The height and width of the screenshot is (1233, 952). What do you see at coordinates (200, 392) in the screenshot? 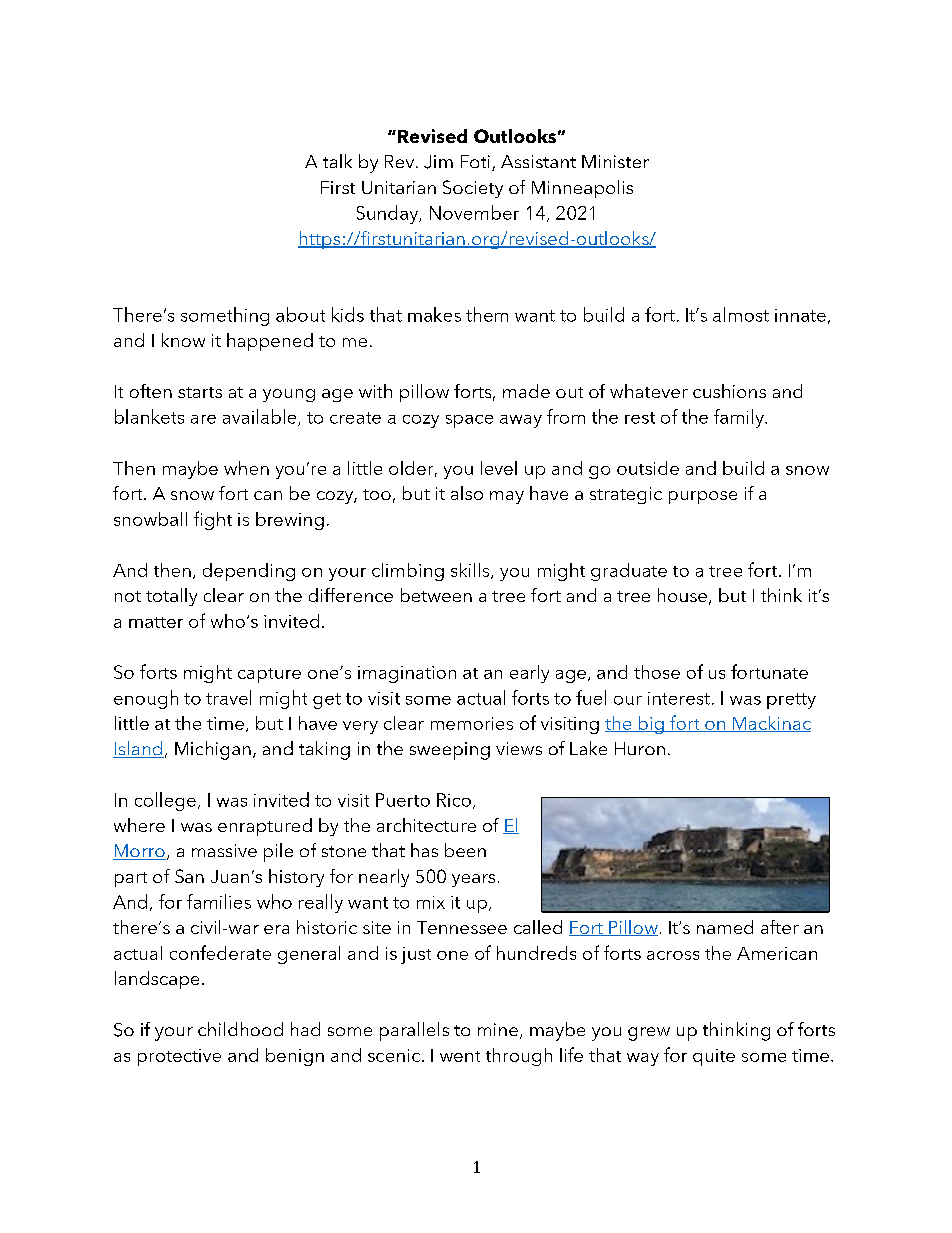
I see `starts` at bounding box center [200, 392].
